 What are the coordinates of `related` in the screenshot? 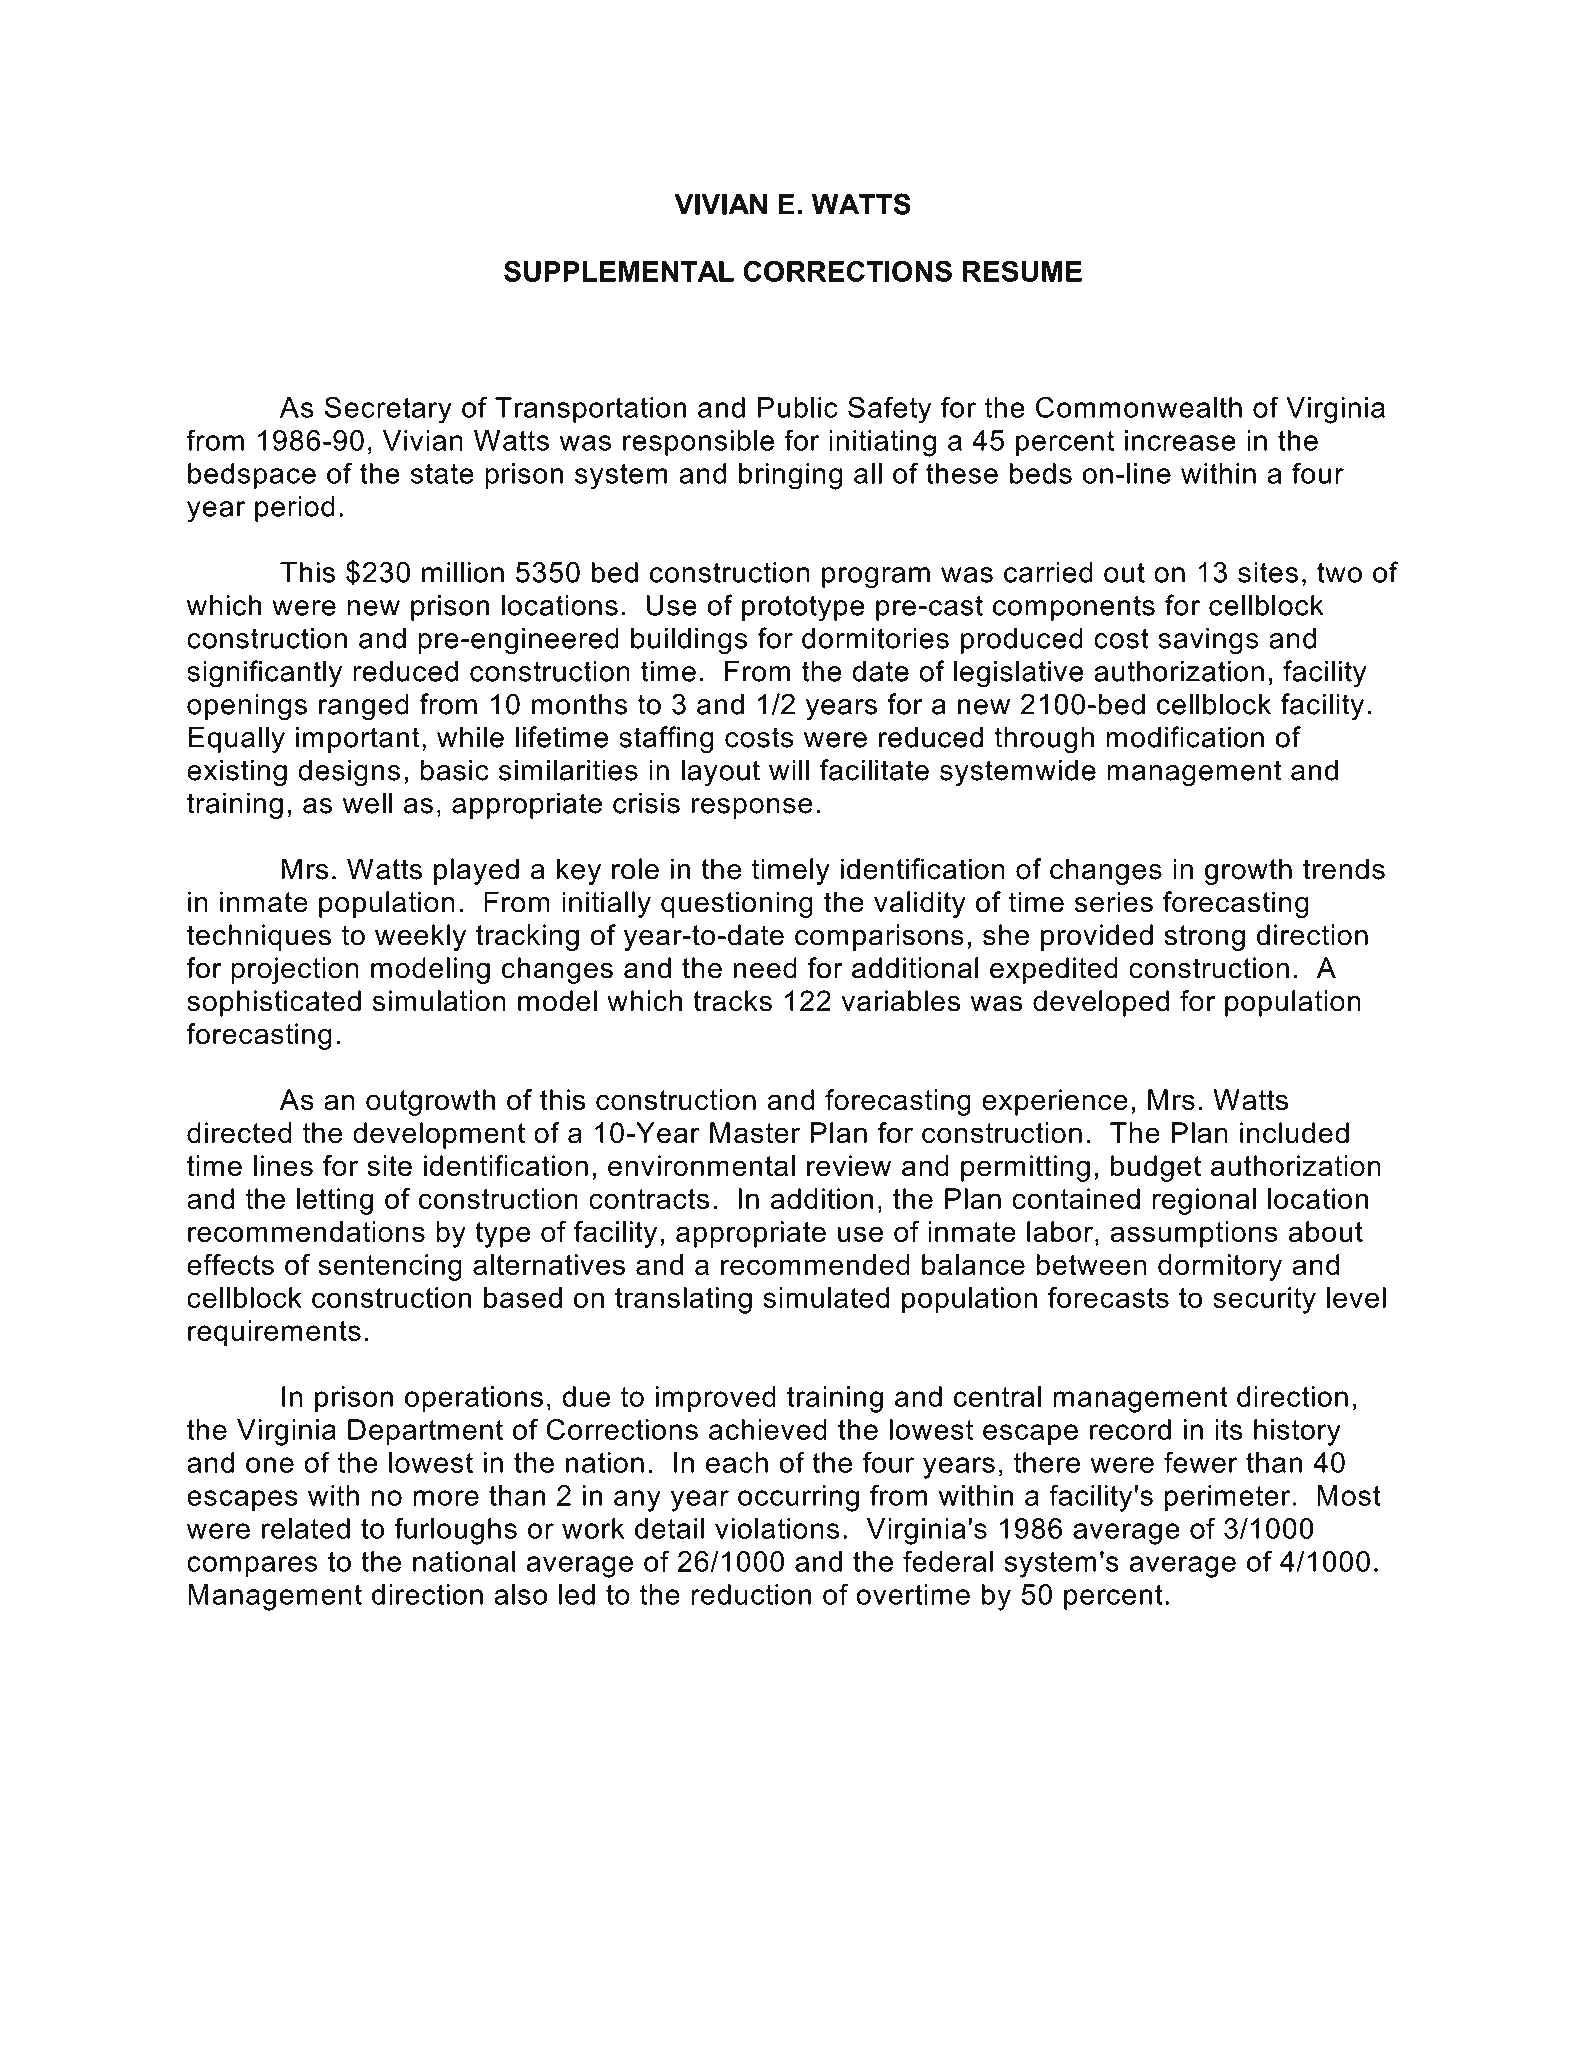 It's located at (306, 1528).
